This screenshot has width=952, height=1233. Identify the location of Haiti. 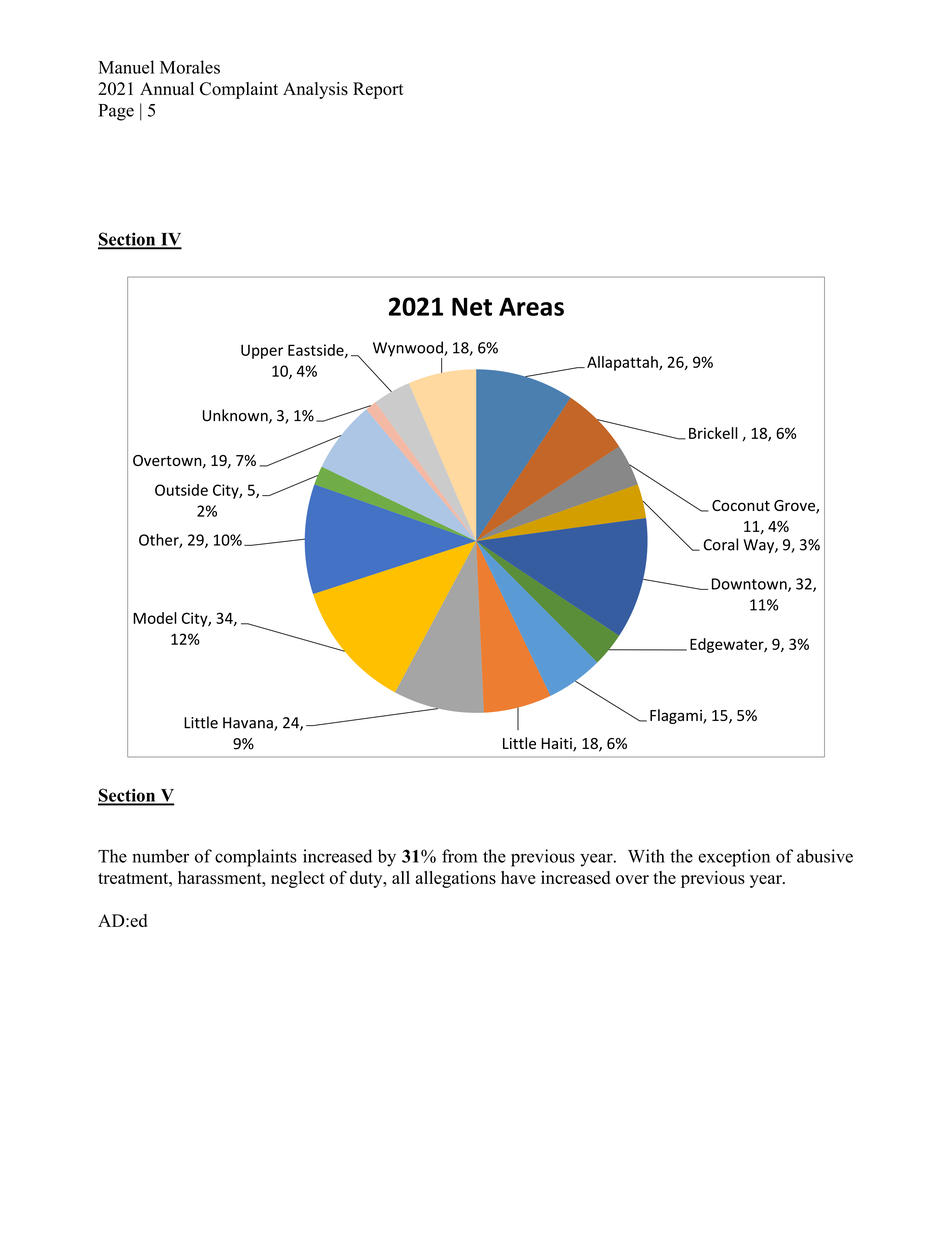
(557, 745).
